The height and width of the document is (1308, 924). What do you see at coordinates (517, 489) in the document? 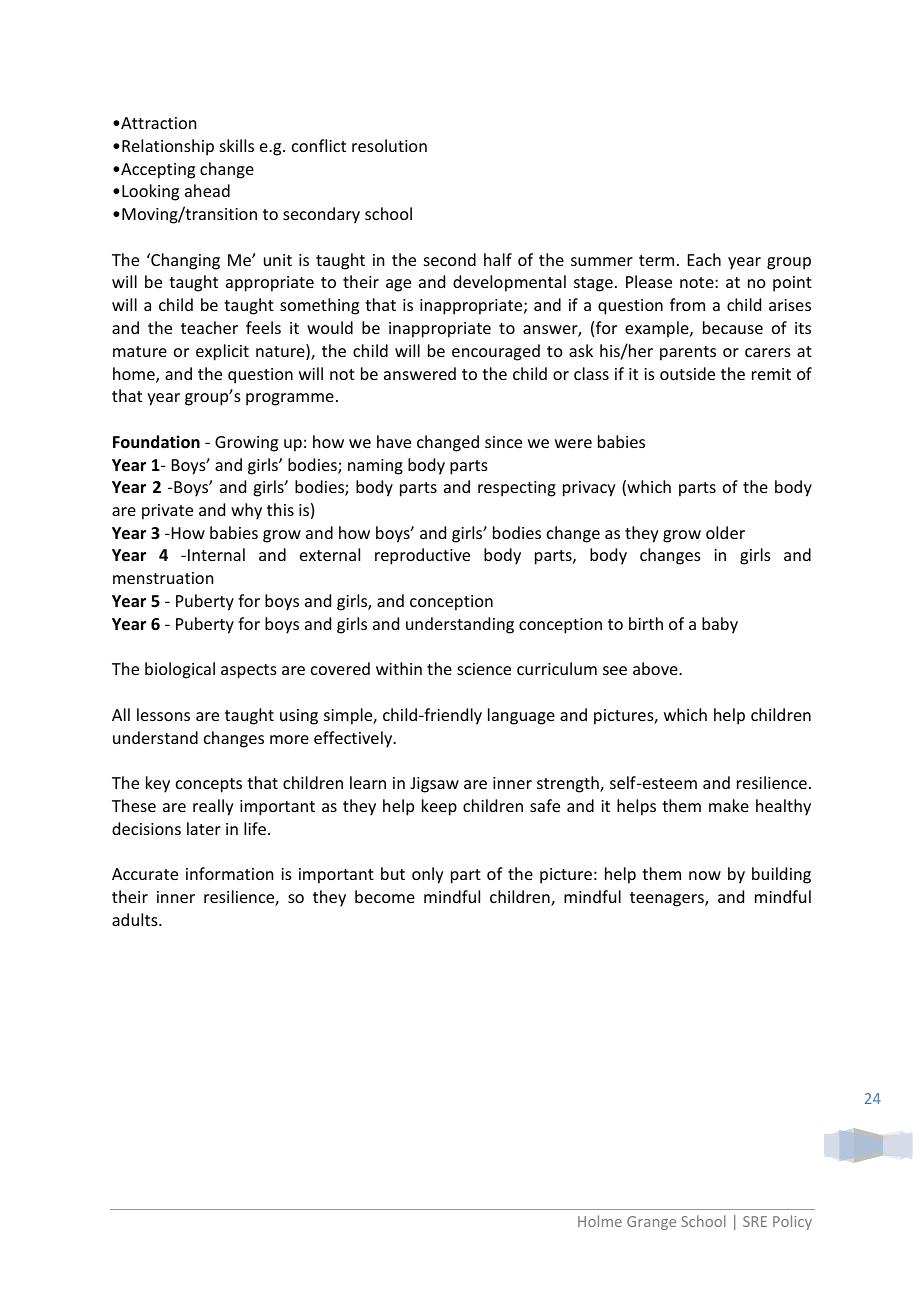
I see `respecting` at bounding box center [517, 489].
